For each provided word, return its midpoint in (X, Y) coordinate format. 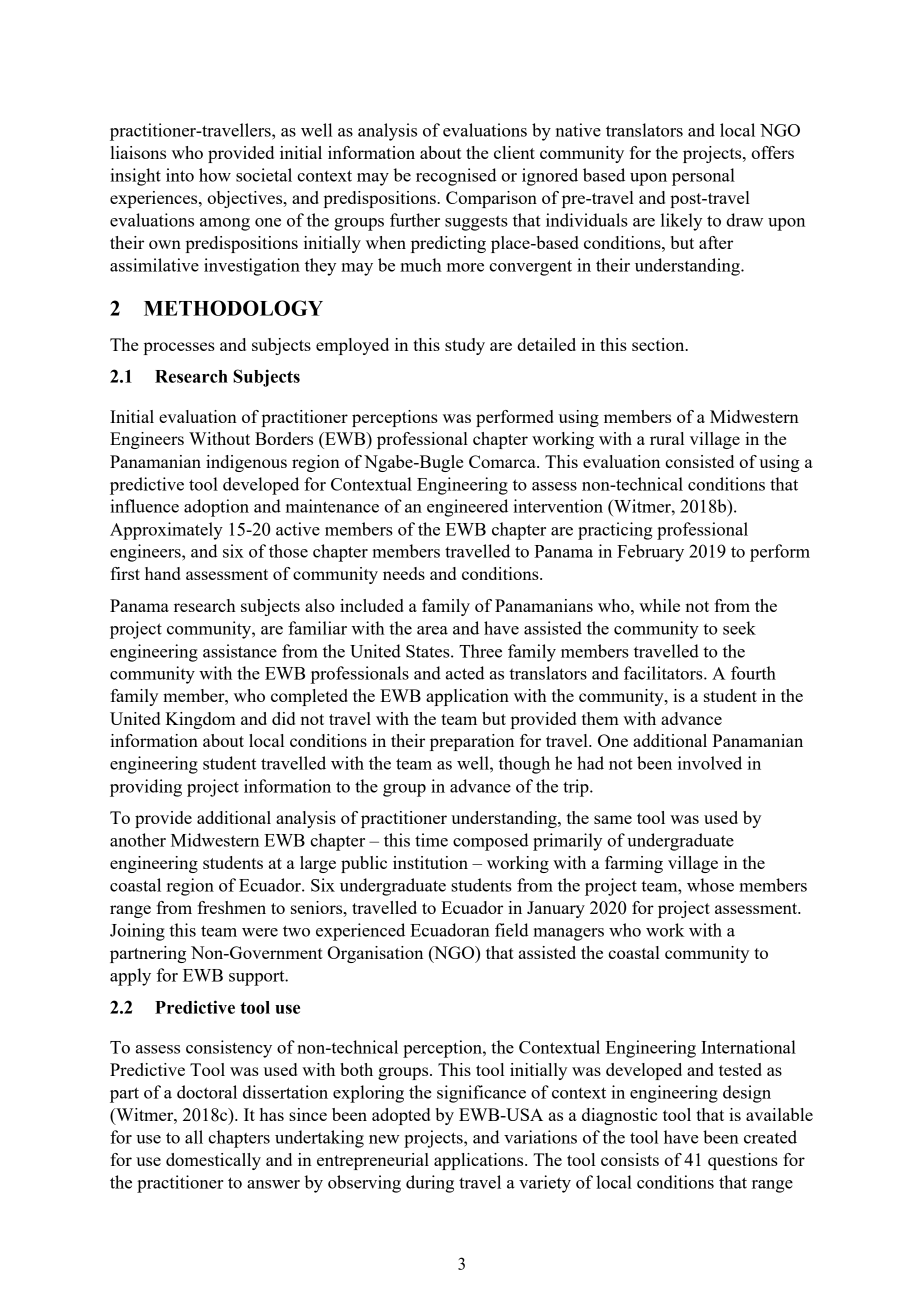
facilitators (664, 673)
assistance (240, 651)
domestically (213, 1161)
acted (465, 673)
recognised (456, 177)
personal (703, 177)
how (215, 175)
